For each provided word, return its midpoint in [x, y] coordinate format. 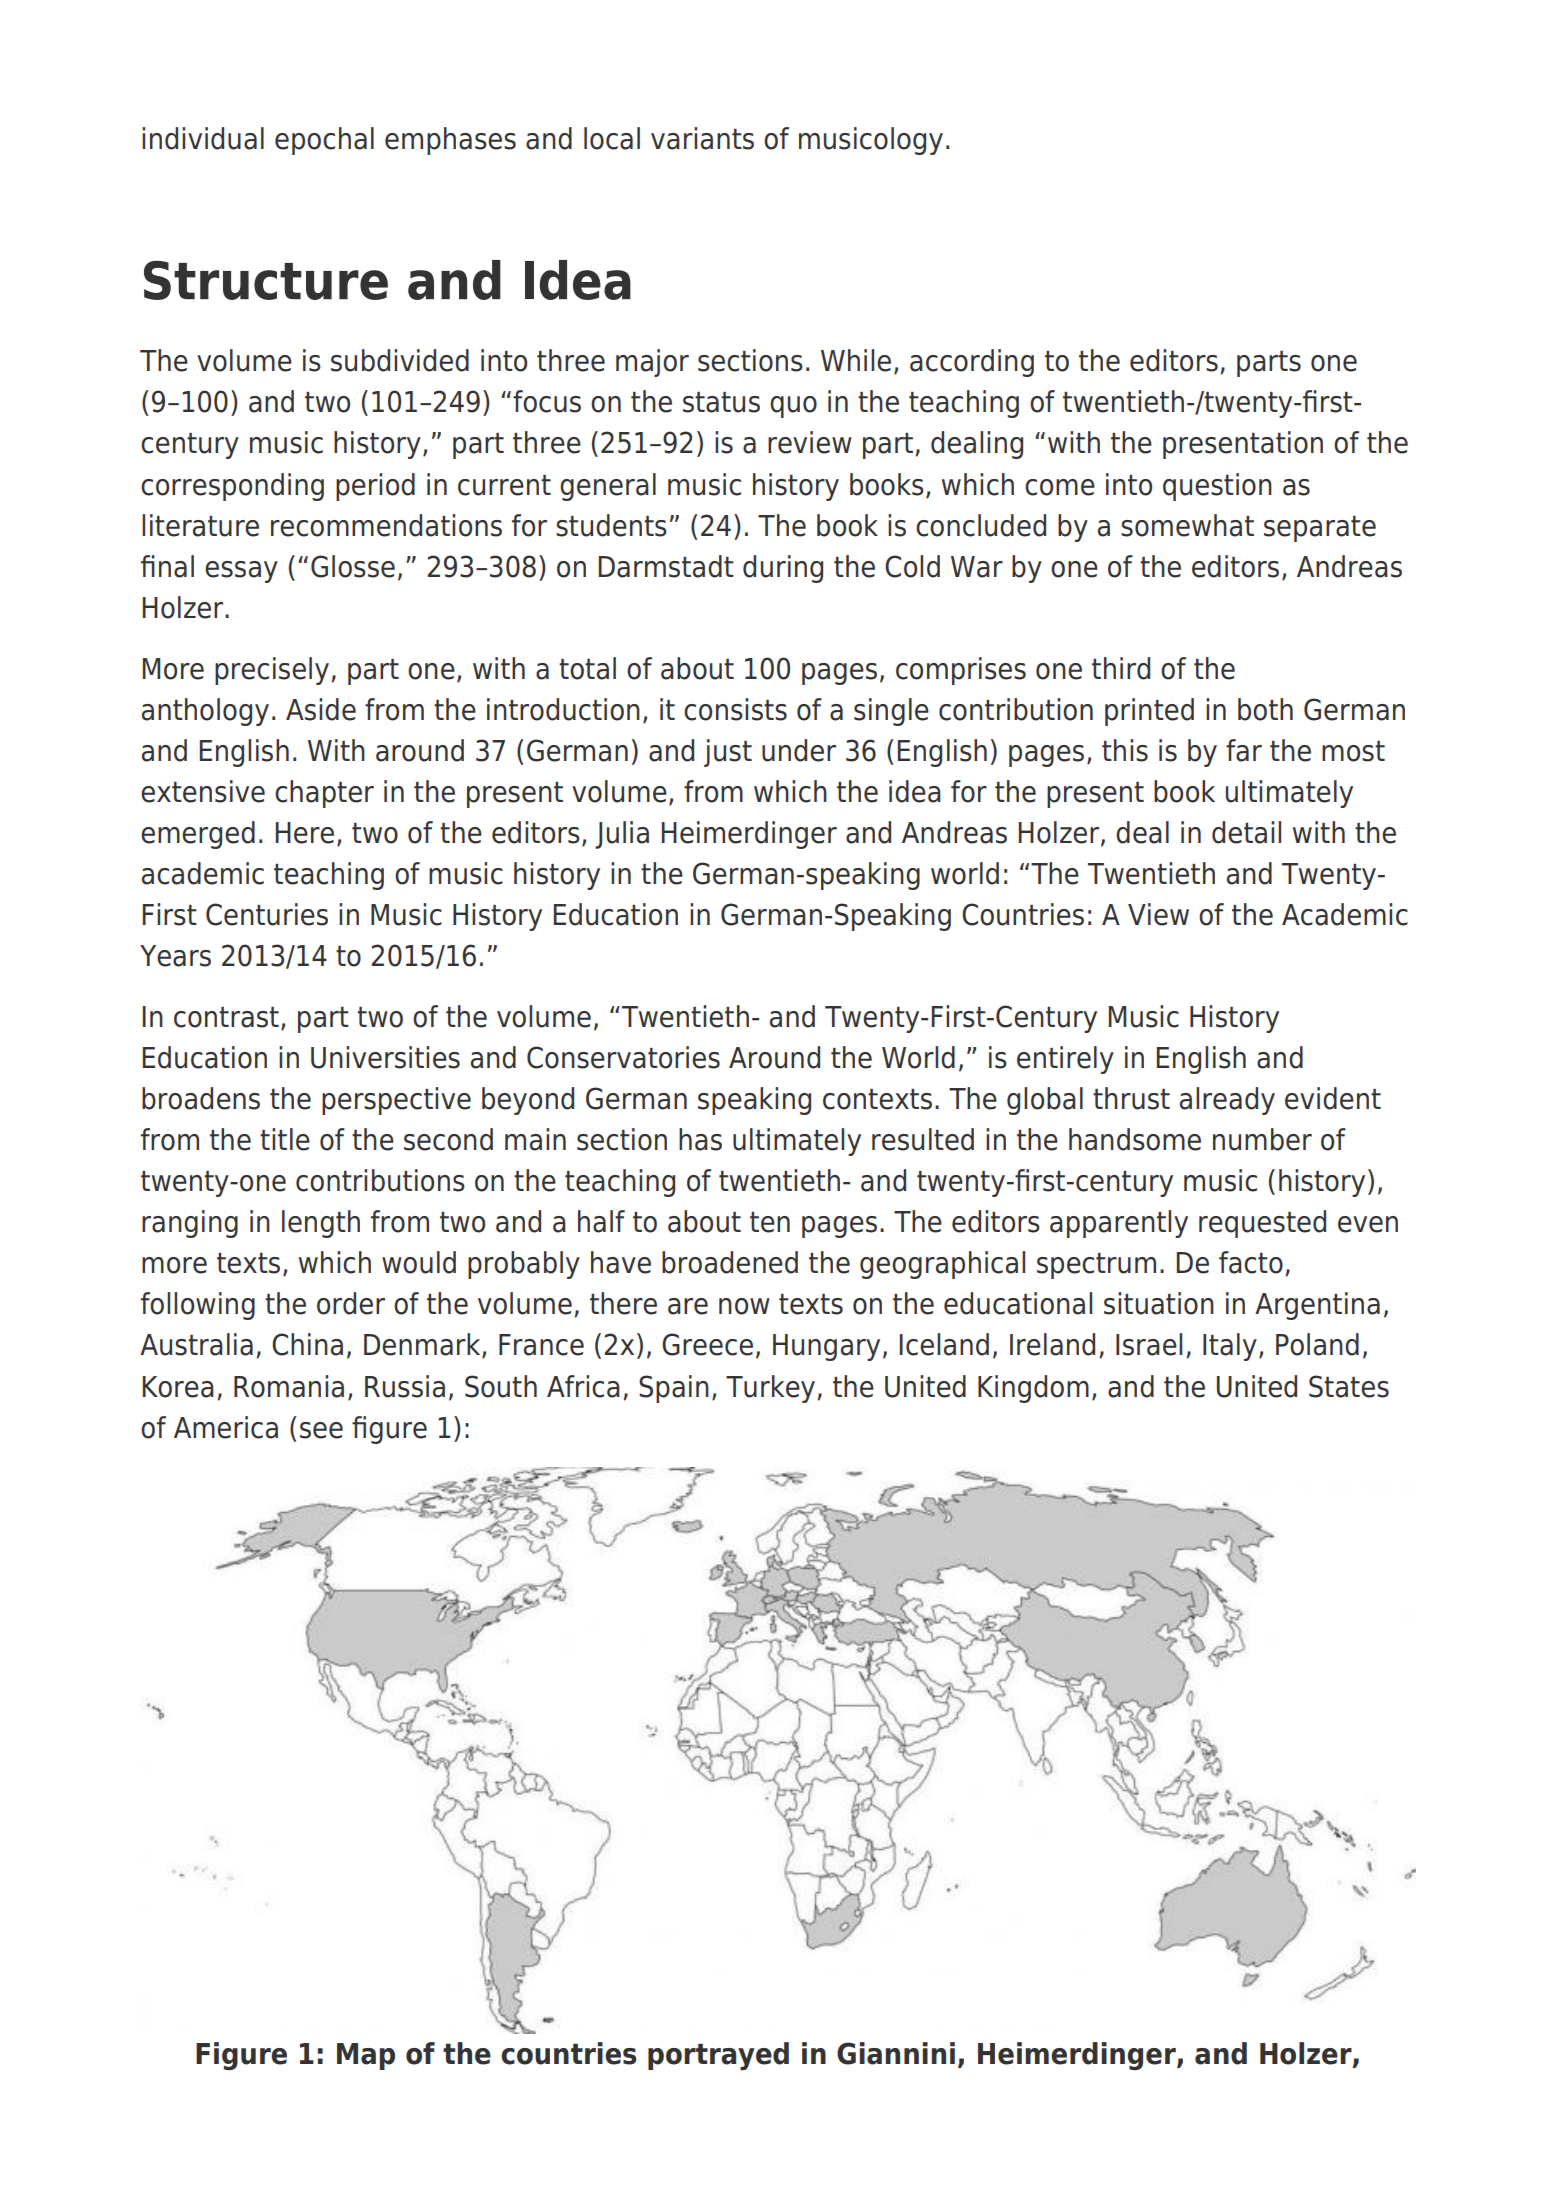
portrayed [718, 2056]
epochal [324, 141]
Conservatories [623, 1057]
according [972, 363]
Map [366, 2056]
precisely [272, 671]
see [321, 1430]
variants [702, 138]
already [1227, 1101]
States [1349, 1386]
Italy [1230, 1347]
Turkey [772, 1389]
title [285, 1139]
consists [735, 709]
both [1265, 709]
